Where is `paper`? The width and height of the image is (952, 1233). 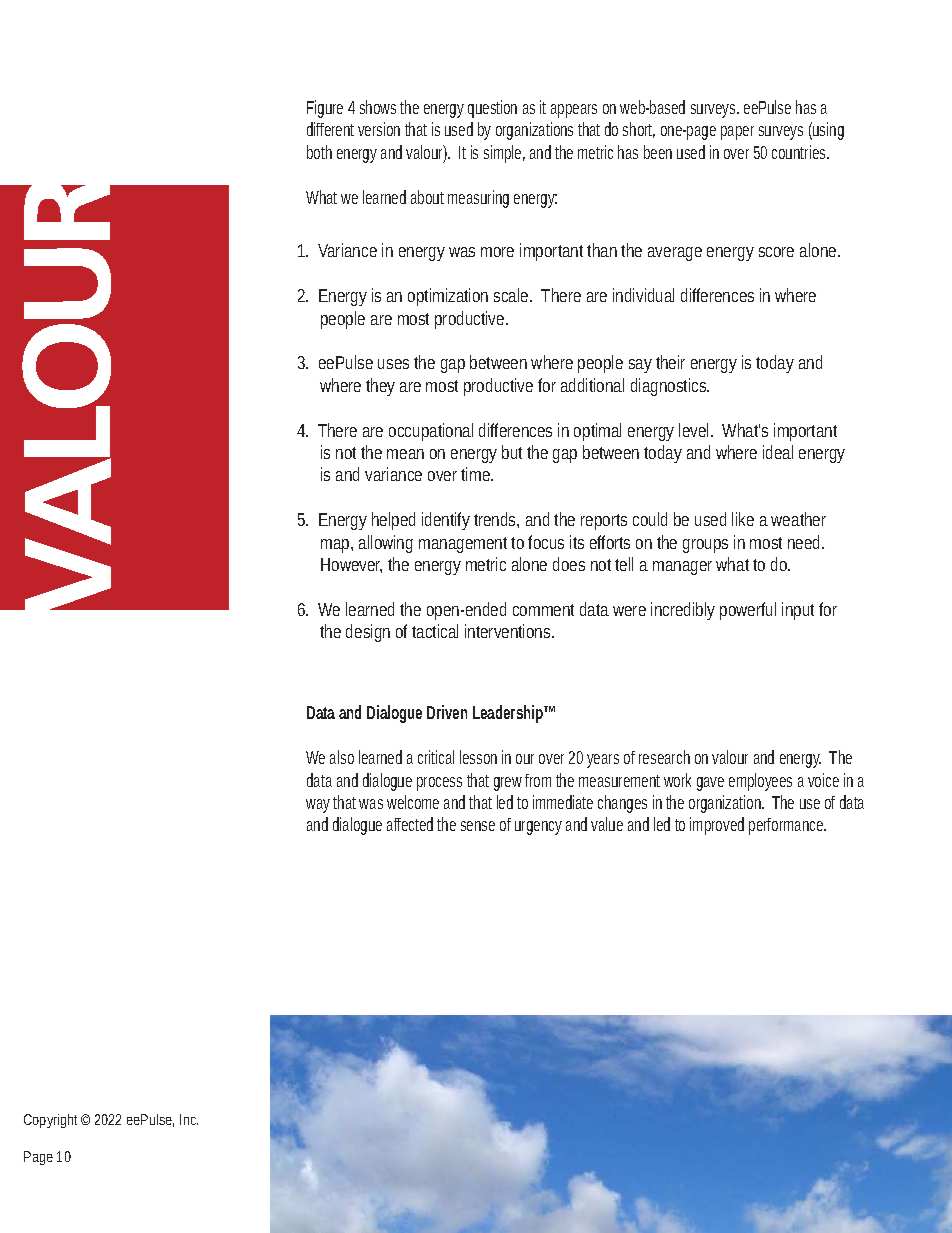
paper is located at coordinates (737, 133).
